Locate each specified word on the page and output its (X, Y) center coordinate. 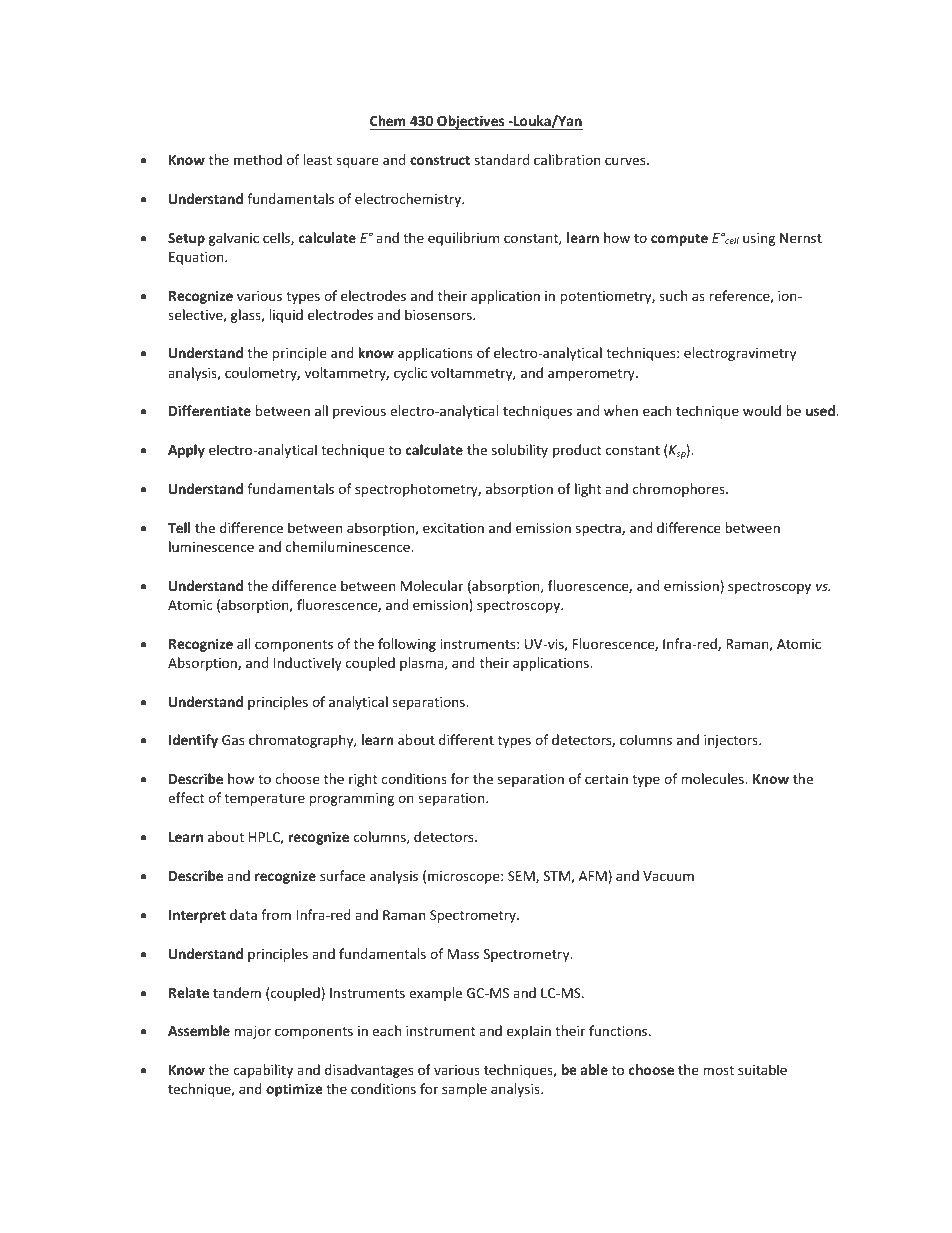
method (258, 159)
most (718, 1070)
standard (502, 159)
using (759, 239)
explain (529, 1032)
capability (263, 1071)
